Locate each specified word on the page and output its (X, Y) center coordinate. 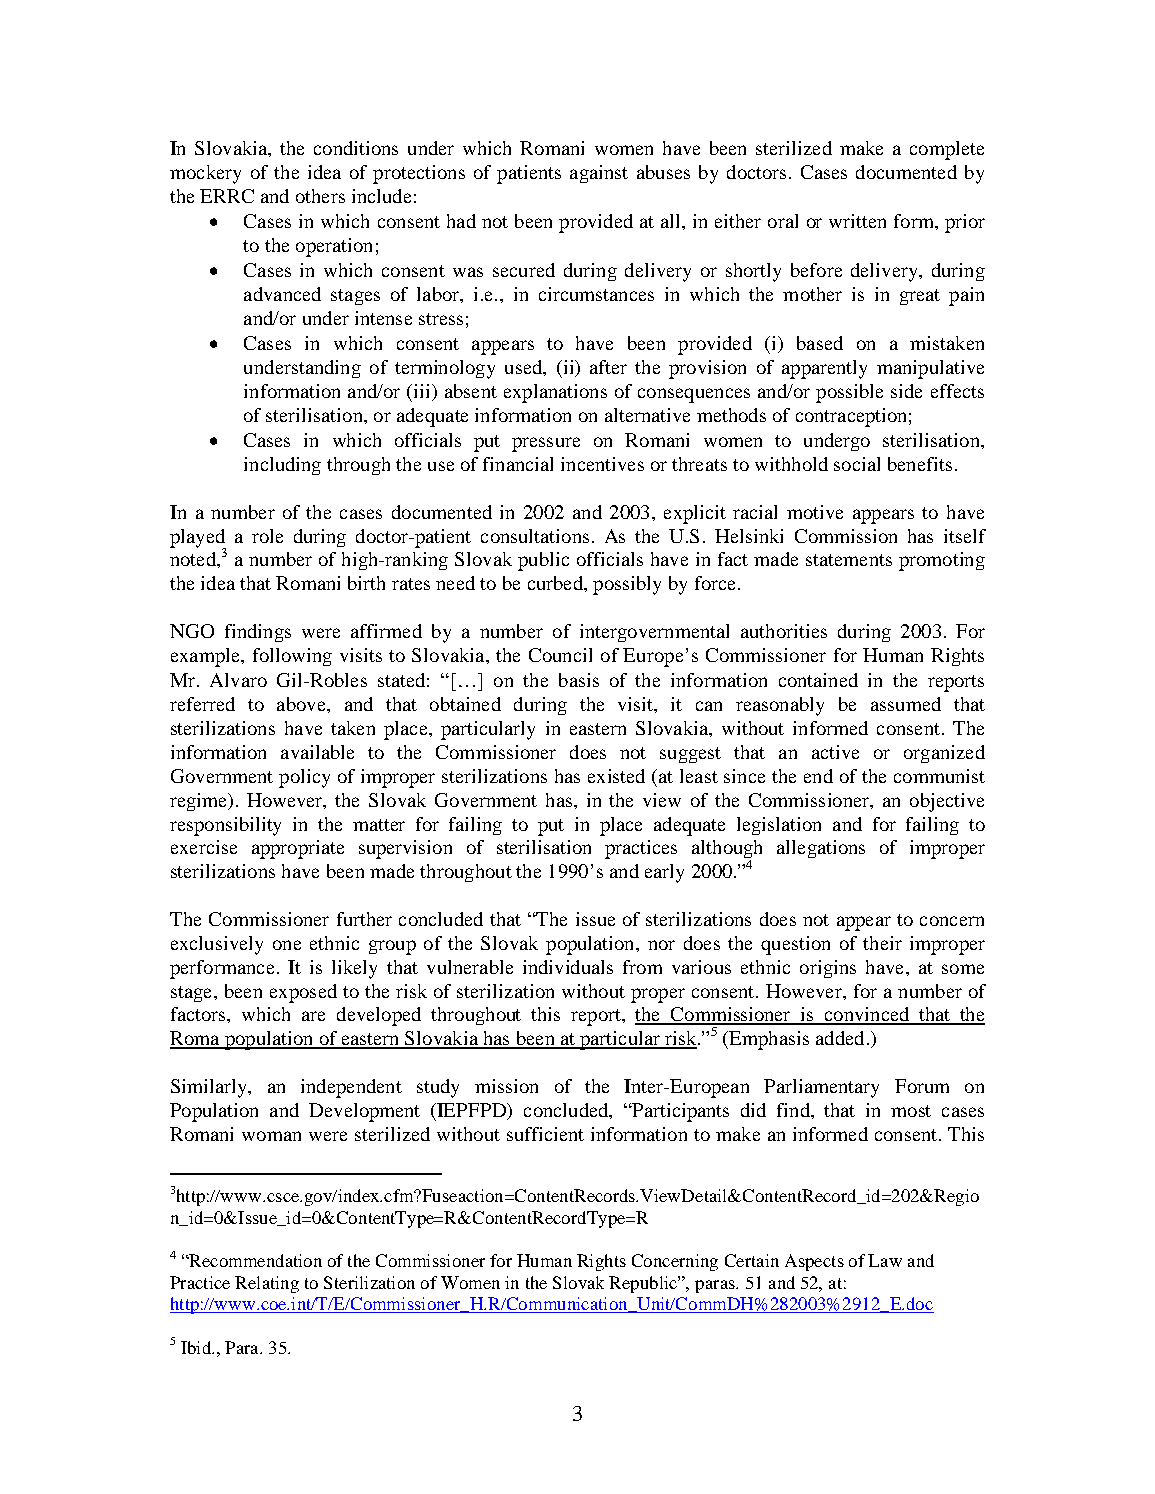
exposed (303, 993)
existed (616, 776)
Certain (752, 1260)
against (599, 174)
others (320, 196)
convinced (867, 1015)
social (857, 464)
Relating (267, 1284)
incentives (602, 464)
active (835, 752)
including (282, 466)
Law (885, 1260)
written (857, 221)
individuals (568, 967)
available (317, 752)
